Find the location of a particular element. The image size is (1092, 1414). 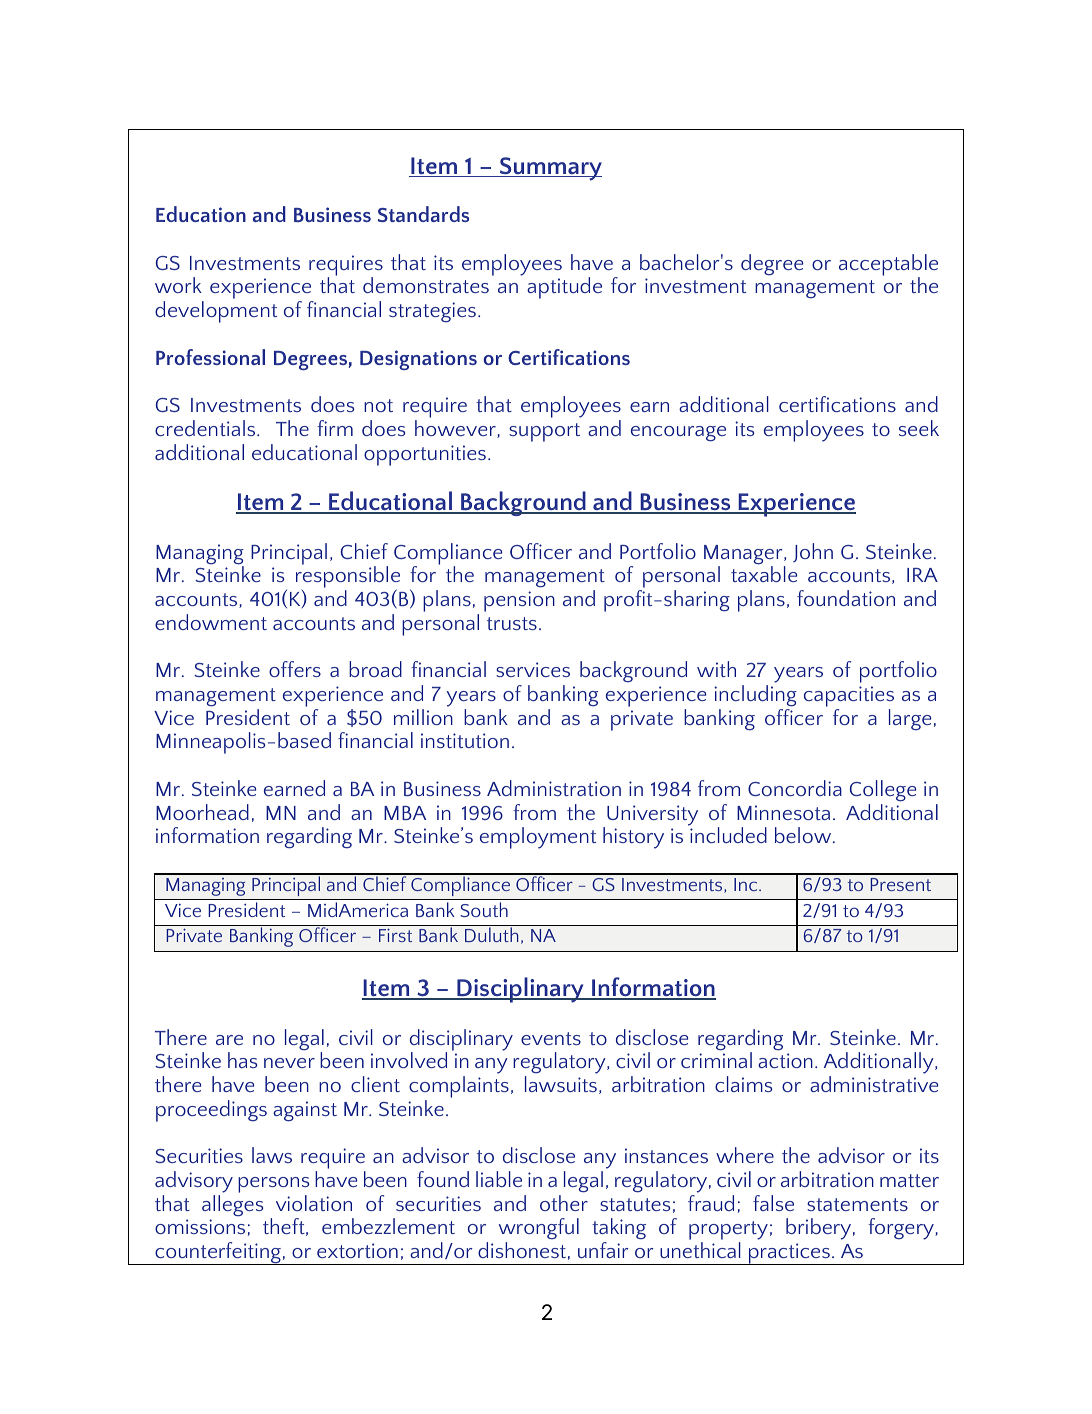

work is located at coordinates (178, 285).
